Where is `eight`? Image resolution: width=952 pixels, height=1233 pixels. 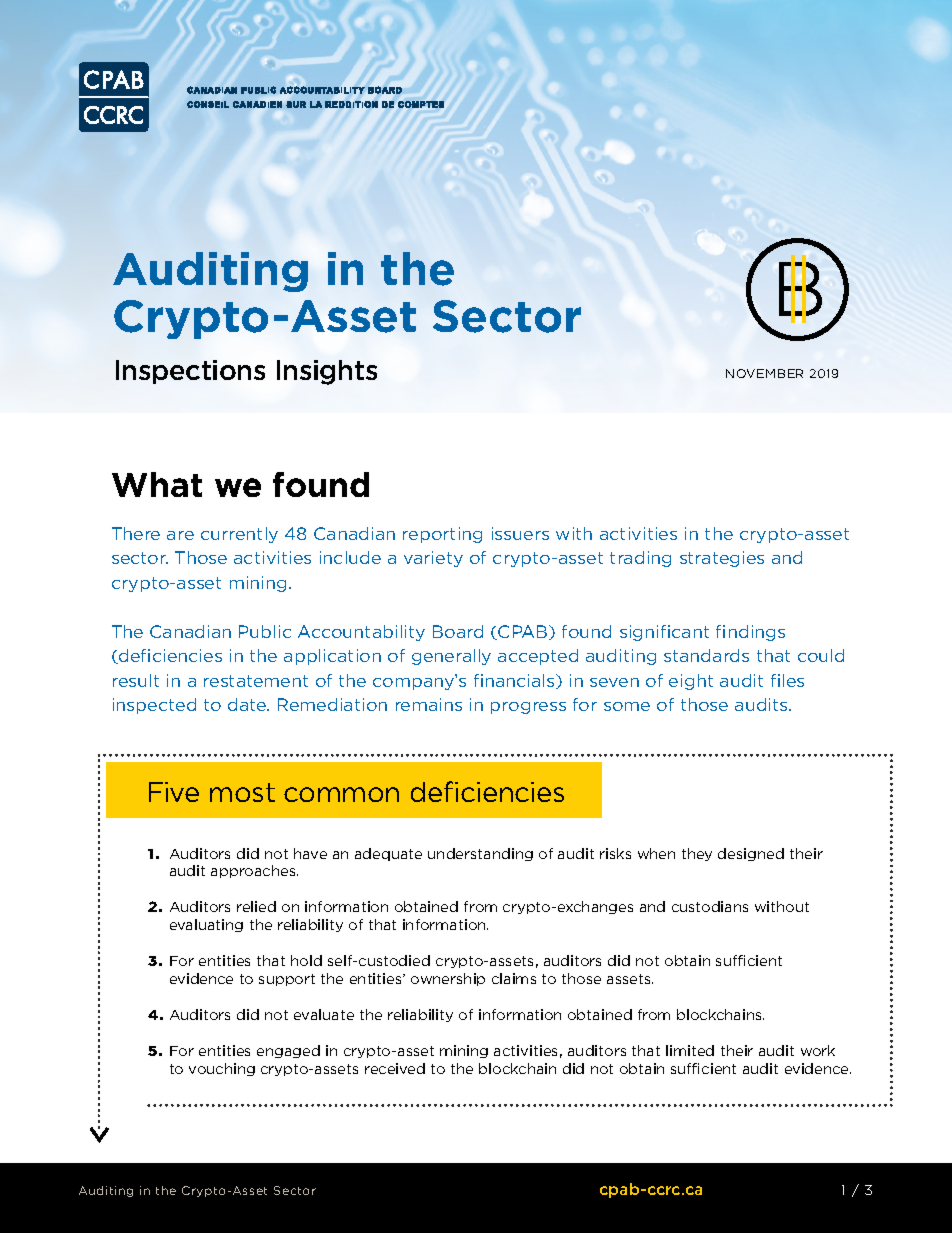
eight is located at coordinates (691, 682).
